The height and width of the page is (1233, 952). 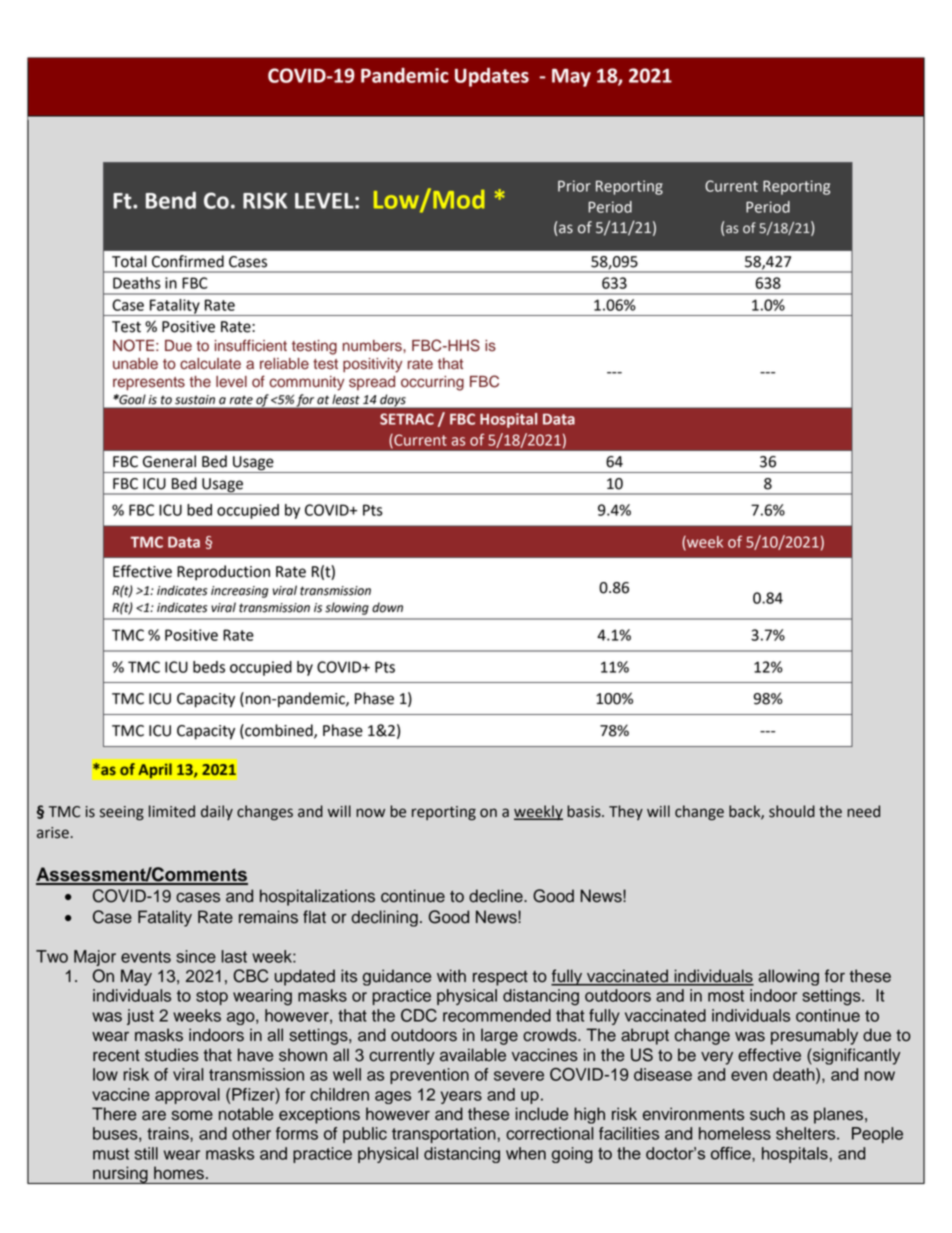 I want to click on still, so click(x=146, y=1153).
